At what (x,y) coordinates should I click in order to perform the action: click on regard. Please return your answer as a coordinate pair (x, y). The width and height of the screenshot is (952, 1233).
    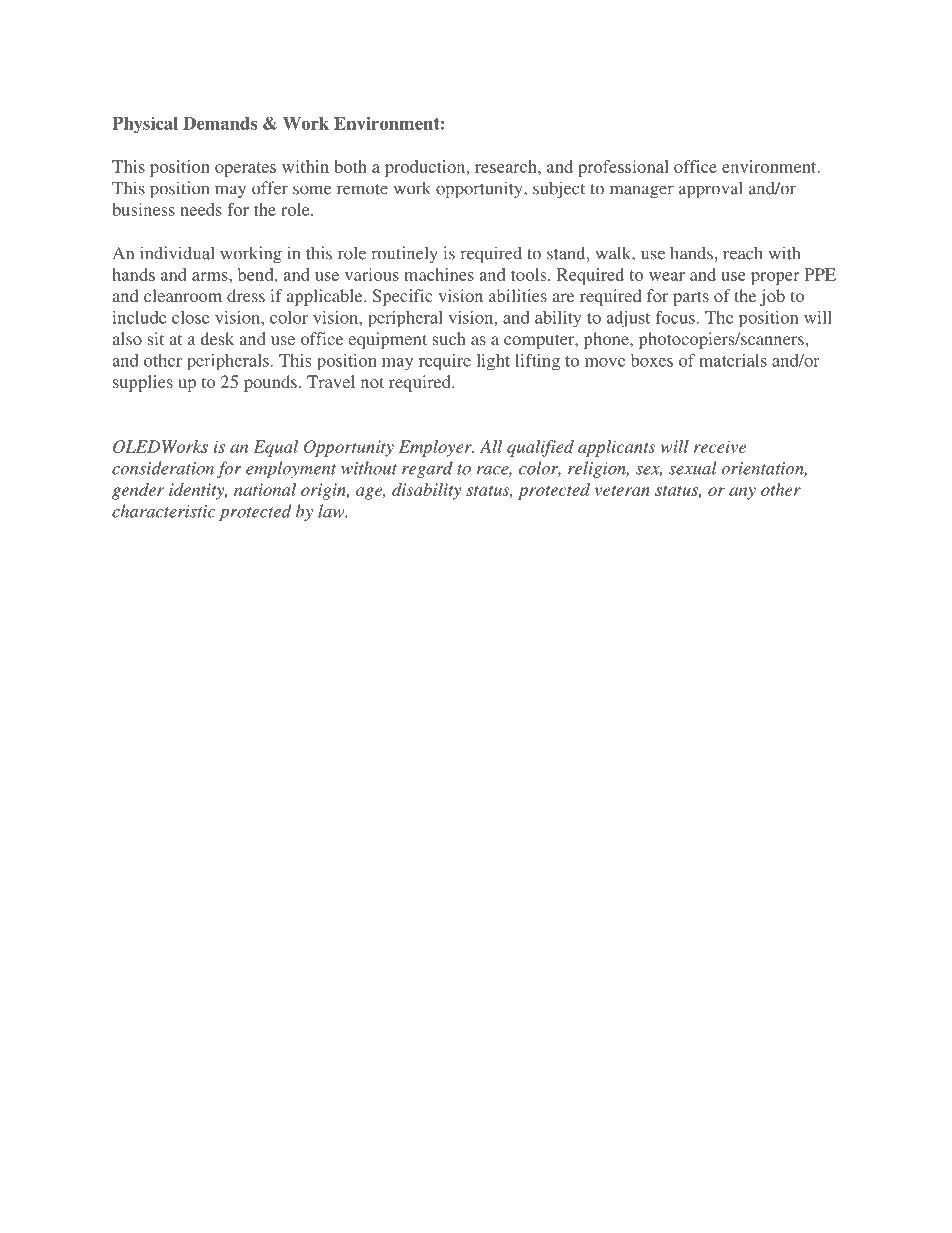
    Looking at the image, I should click on (427, 469).
